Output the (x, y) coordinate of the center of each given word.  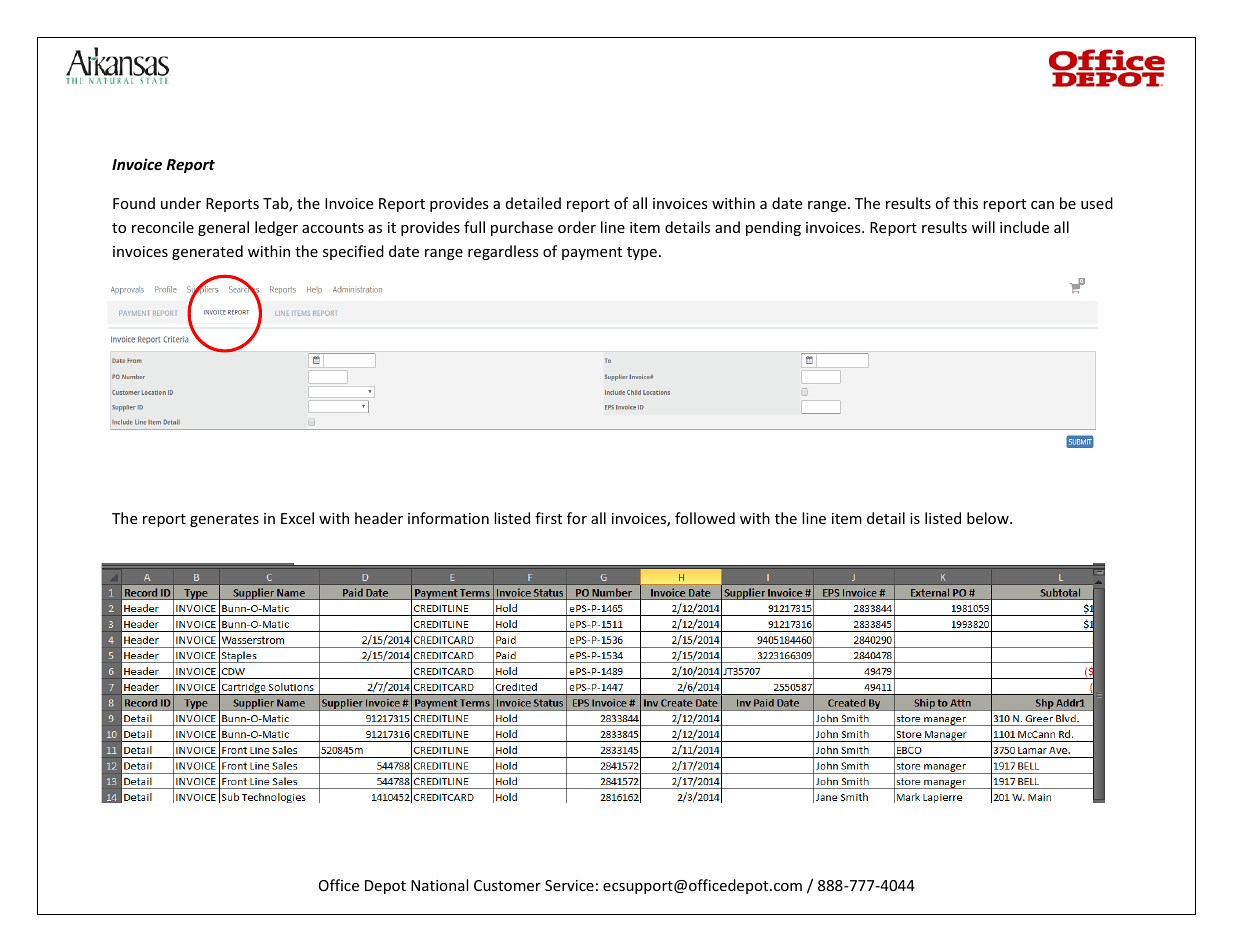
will (983, 227)
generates (224, 520)
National (439, 885)
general (223, 228)
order (577, 227)
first (548, 518)
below (989, 518)
